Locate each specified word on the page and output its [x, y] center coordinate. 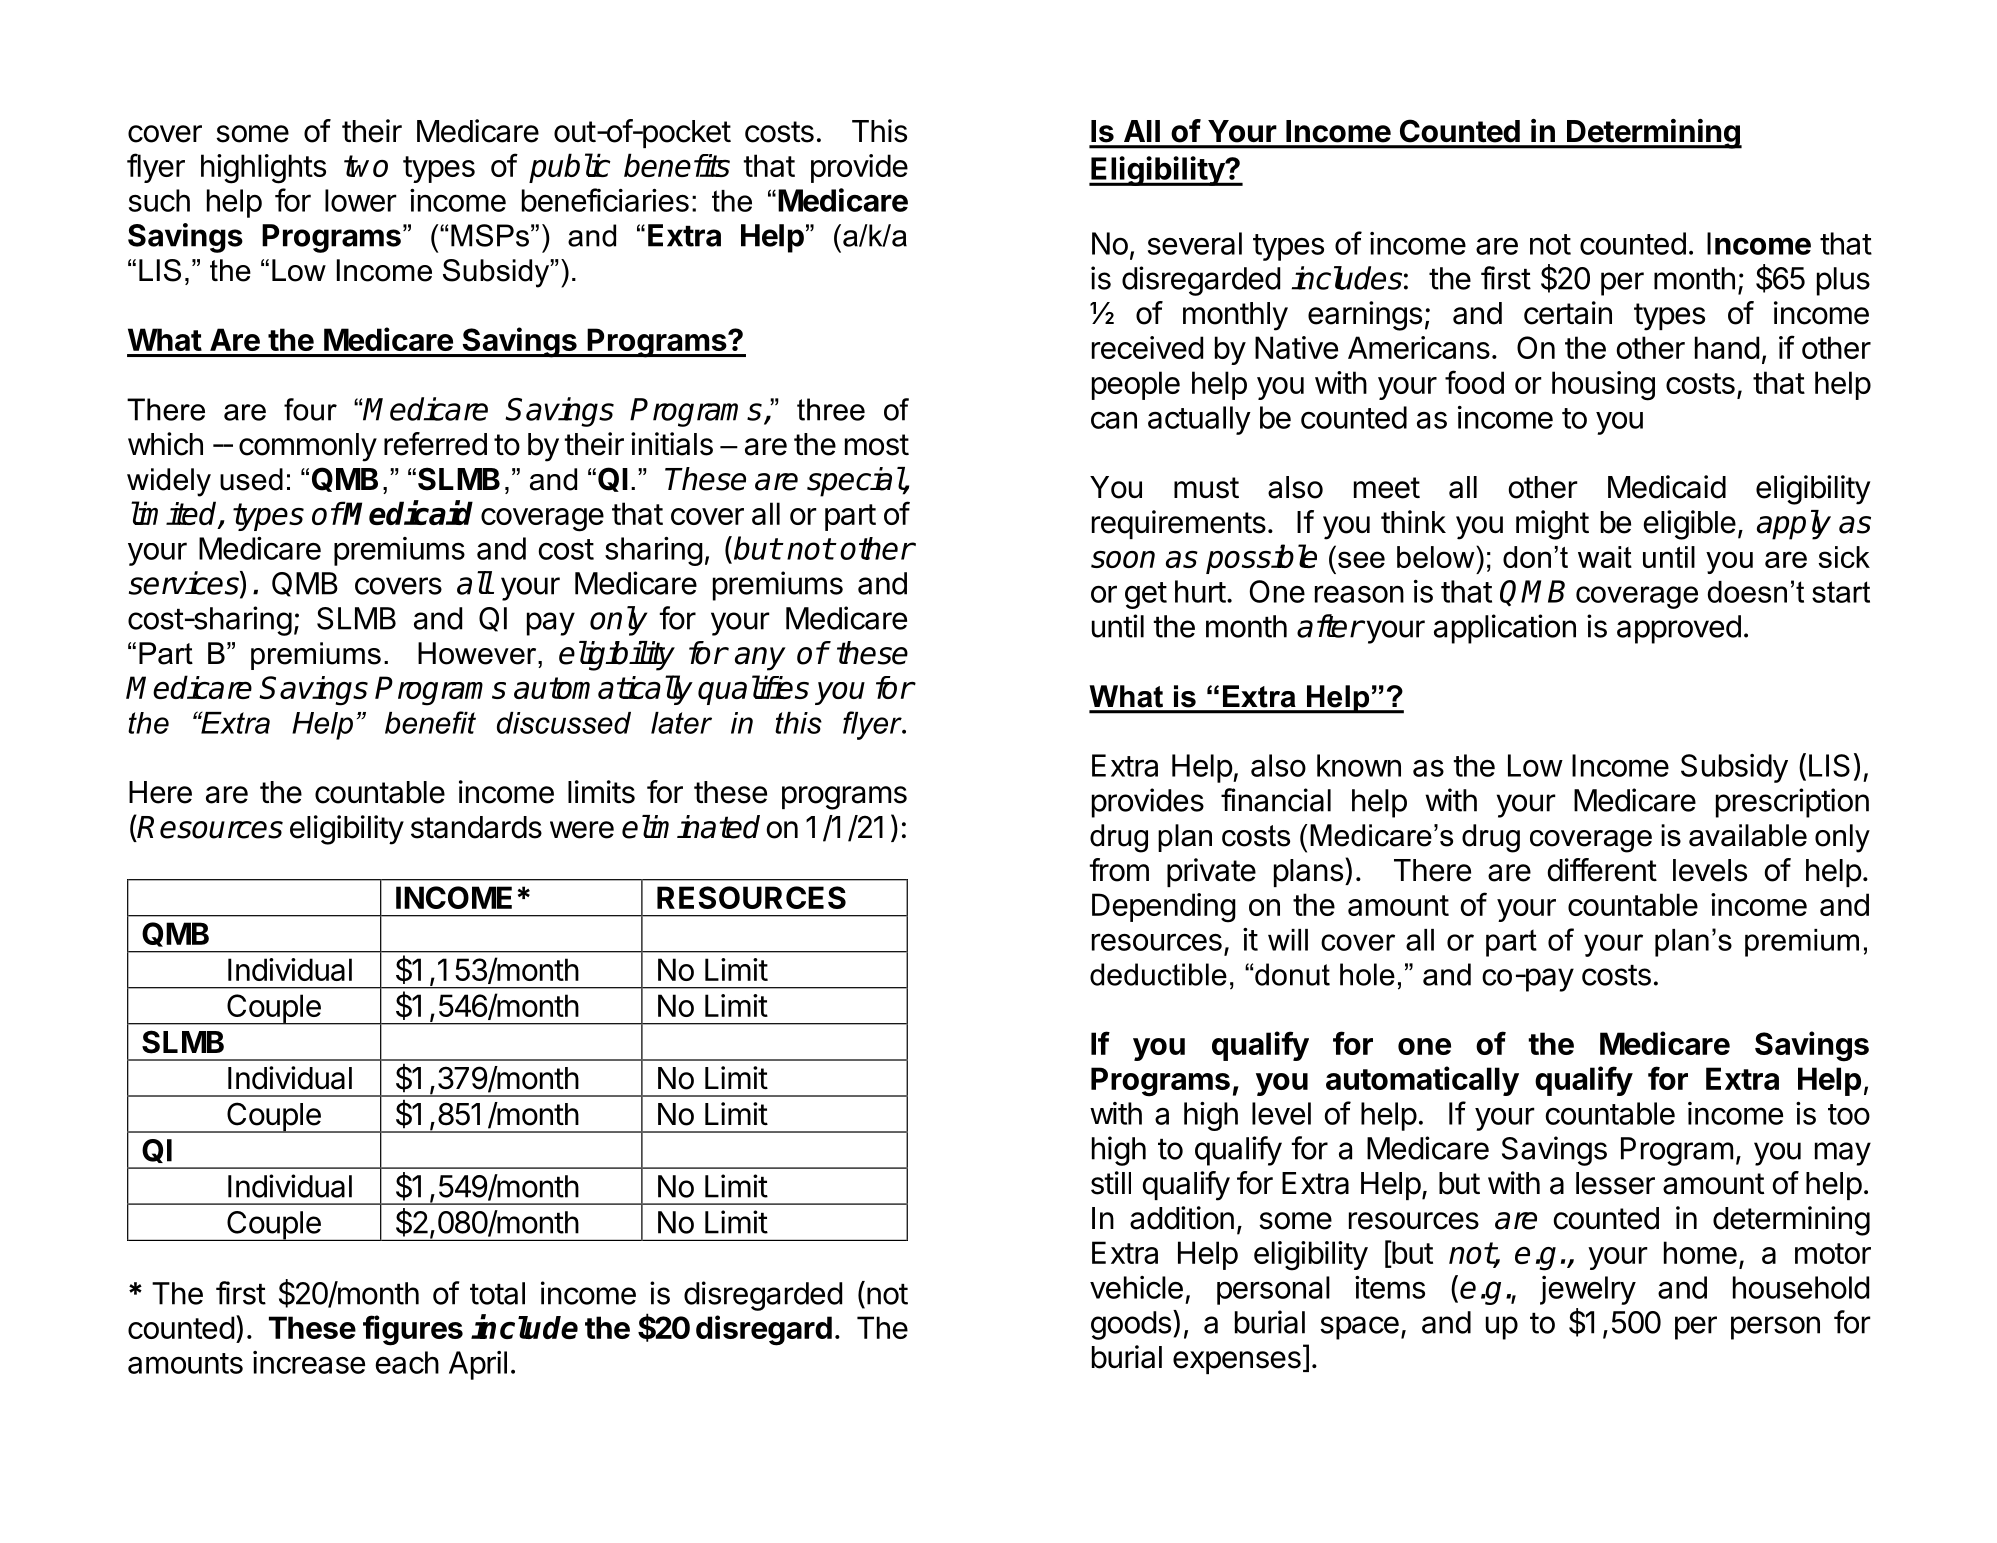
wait [1605, 557]
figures [413, 1330]
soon [1123, 559]
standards [476, 827]
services [185, 584]
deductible [1158, 974]
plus [1843, 281]
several [1195, 243]
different [1602, 870]
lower [361, 200]
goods [1131, 1325]
